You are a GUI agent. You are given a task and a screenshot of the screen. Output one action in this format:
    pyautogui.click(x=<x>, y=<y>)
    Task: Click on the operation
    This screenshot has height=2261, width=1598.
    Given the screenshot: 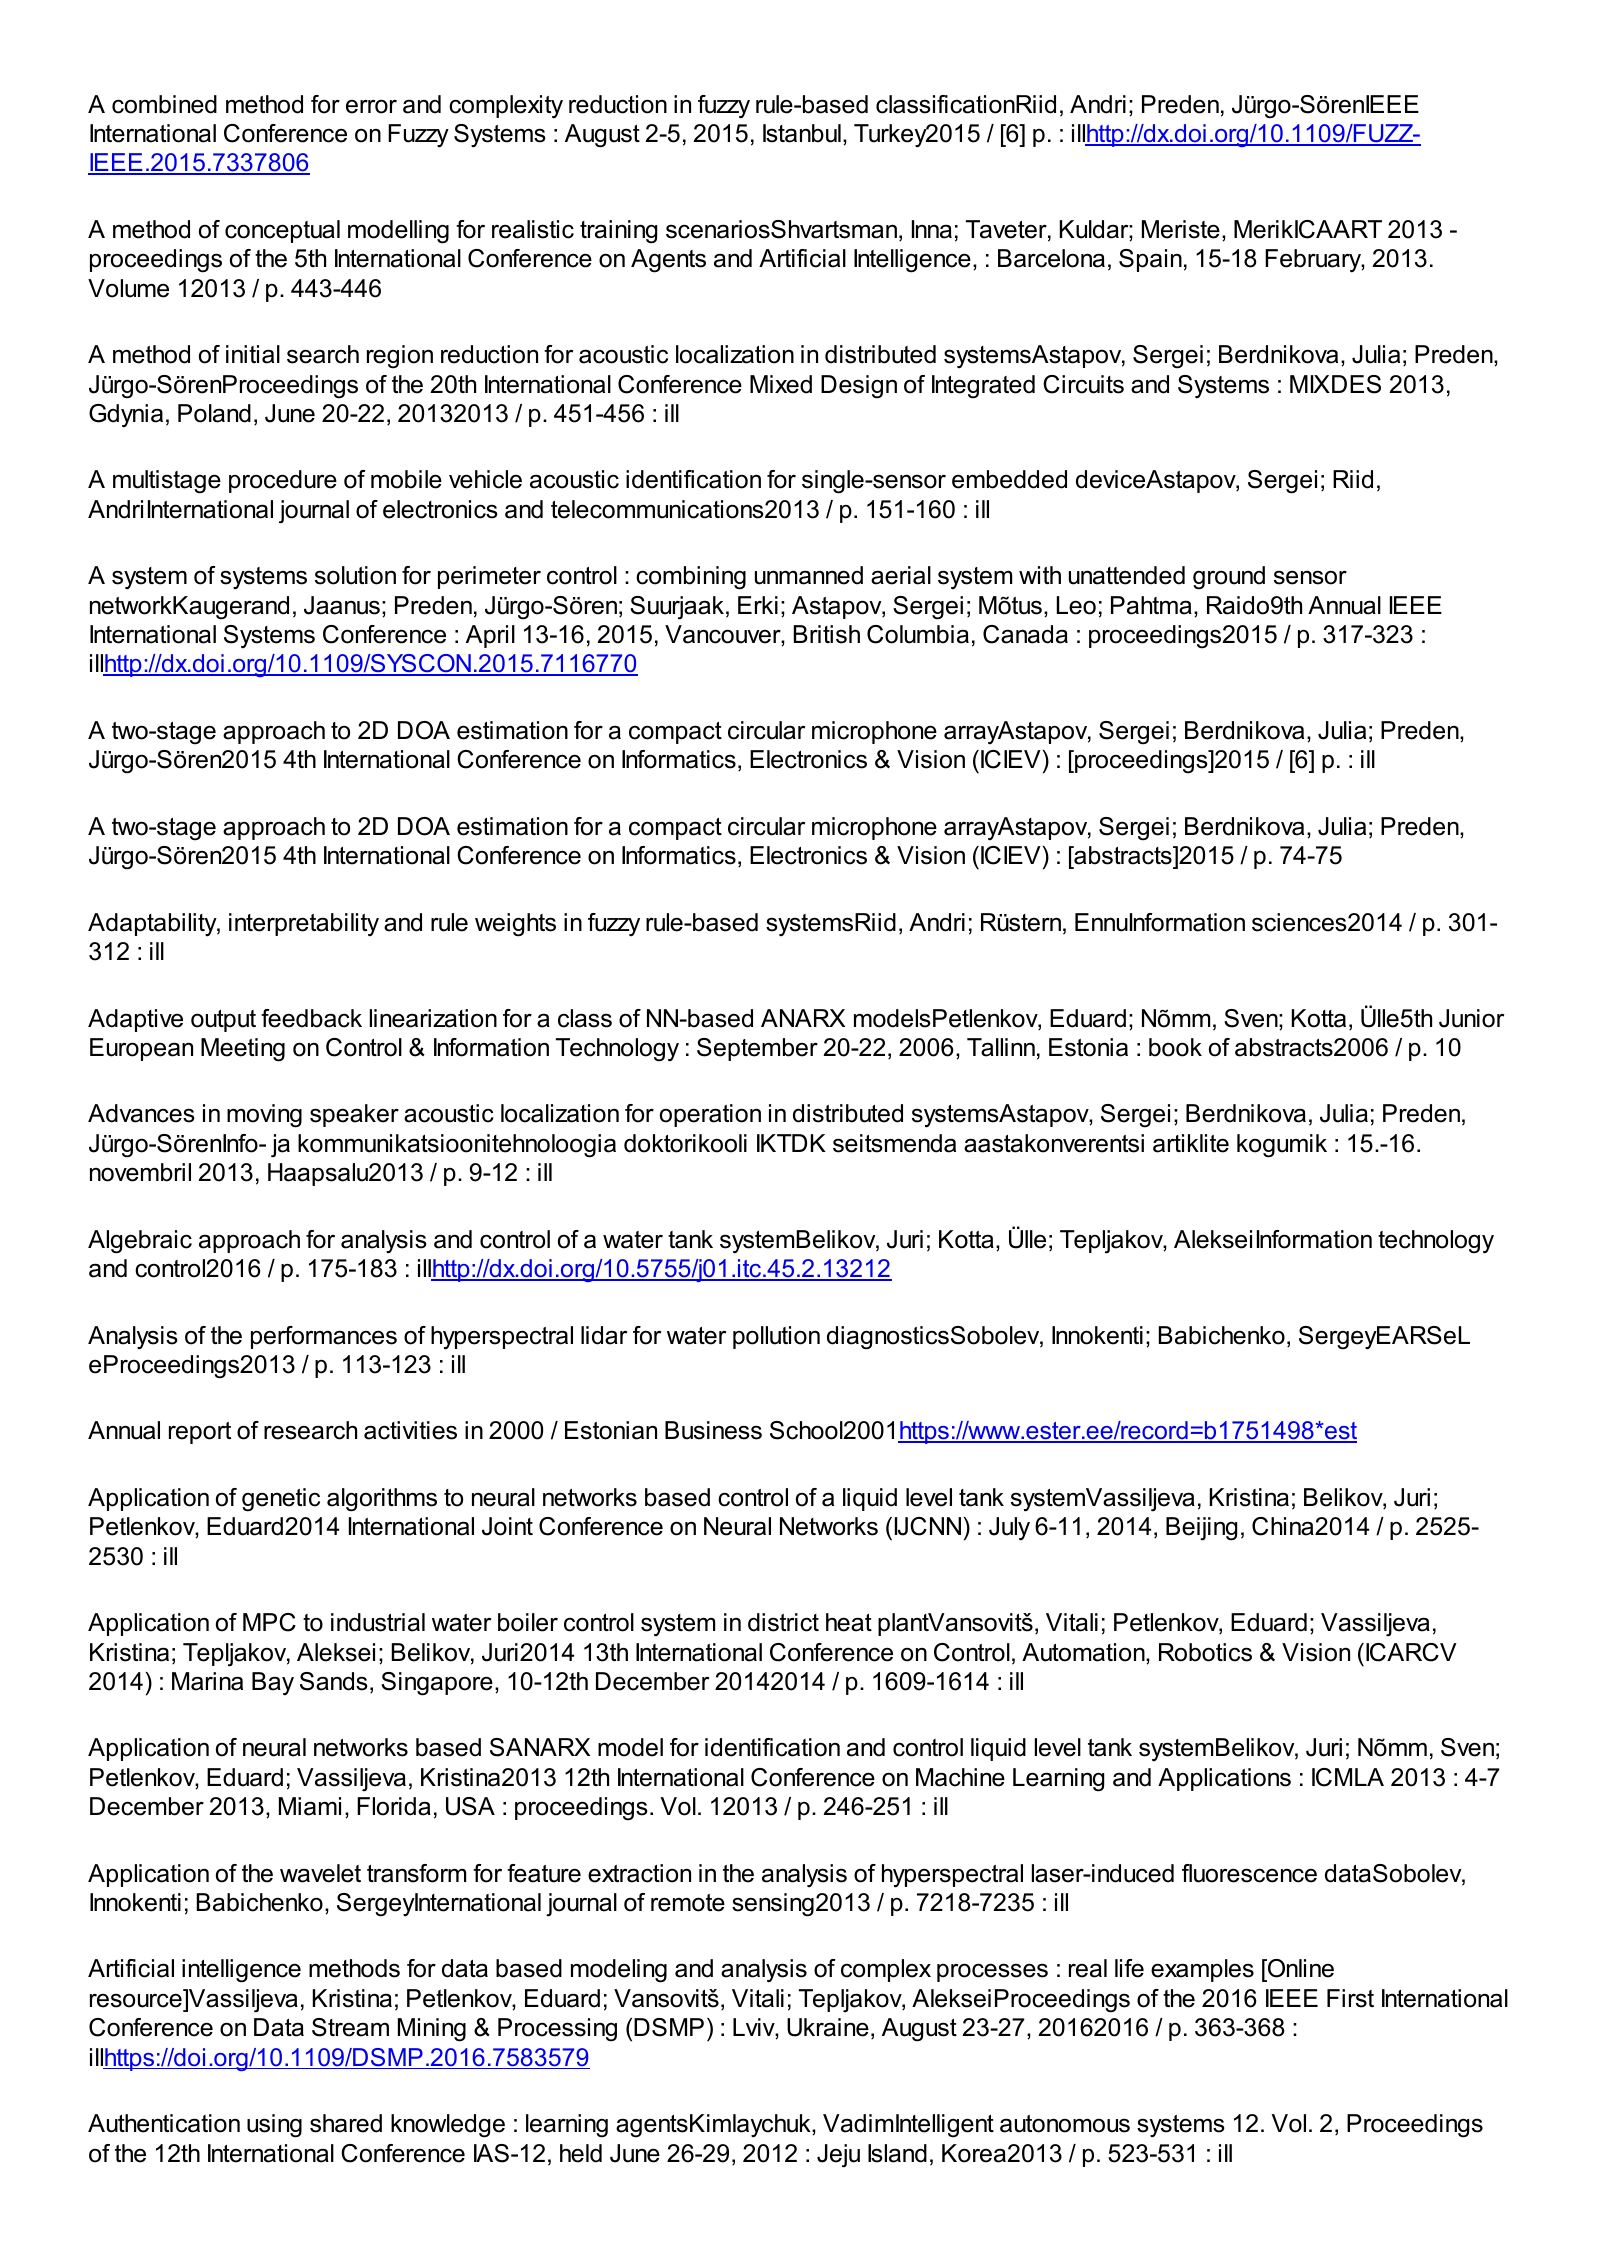 What is the action you would take?
    pyautogui.click(x=710, y=1115)
